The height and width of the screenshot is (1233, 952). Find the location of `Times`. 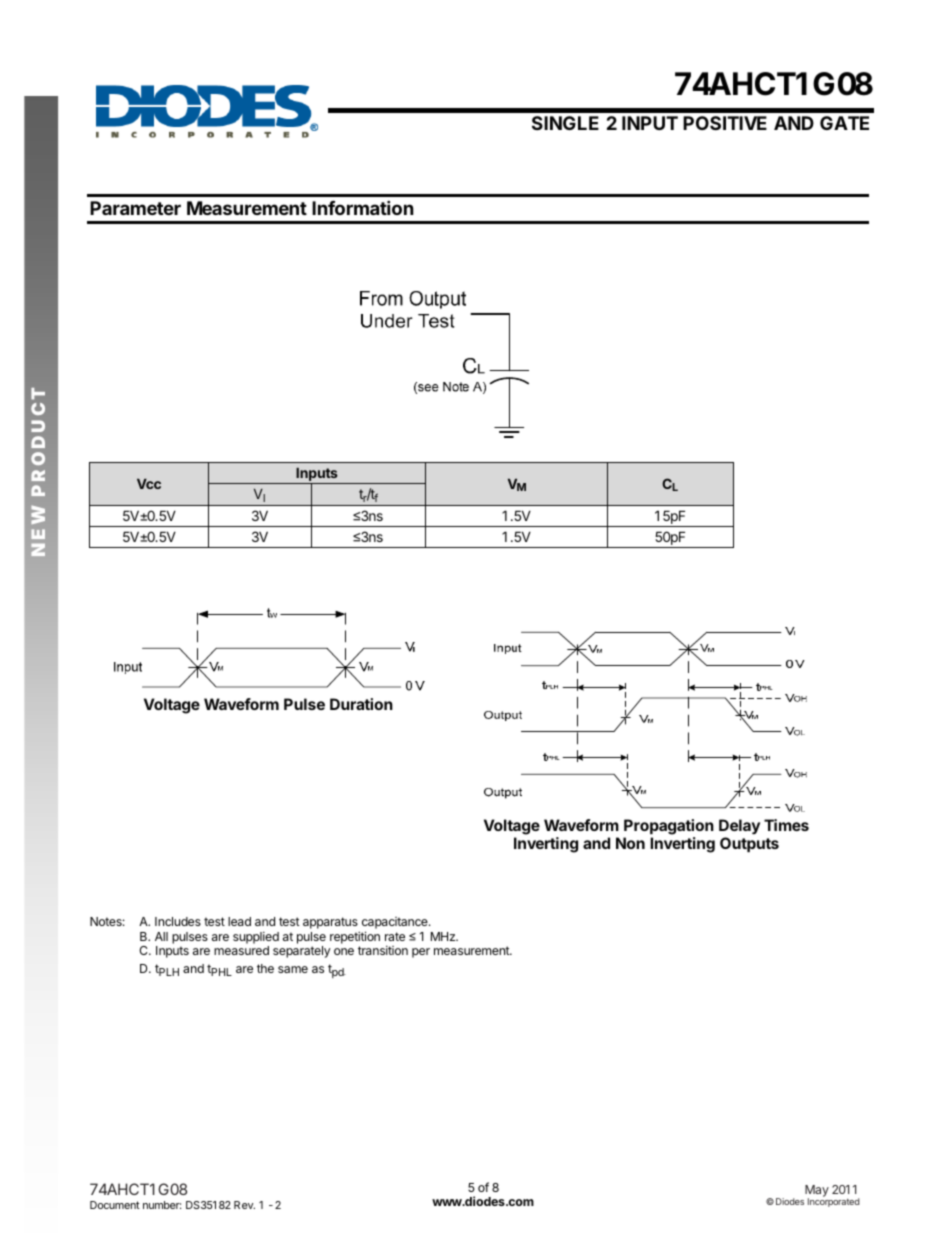

Times is located at coordinates (786, 825).
